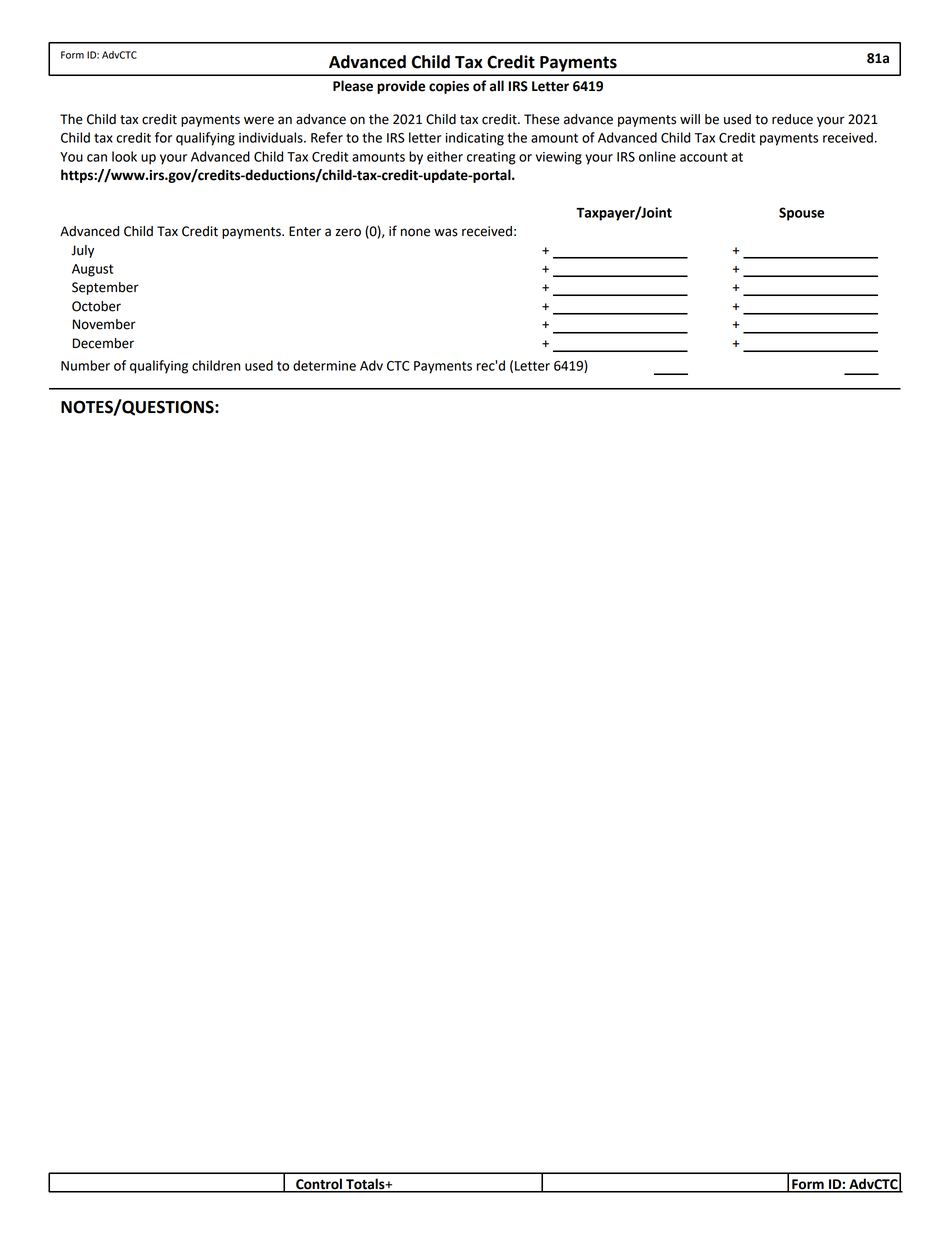 This page has height=1233, width=952. I want to click on indicating, so click(474, 139).
